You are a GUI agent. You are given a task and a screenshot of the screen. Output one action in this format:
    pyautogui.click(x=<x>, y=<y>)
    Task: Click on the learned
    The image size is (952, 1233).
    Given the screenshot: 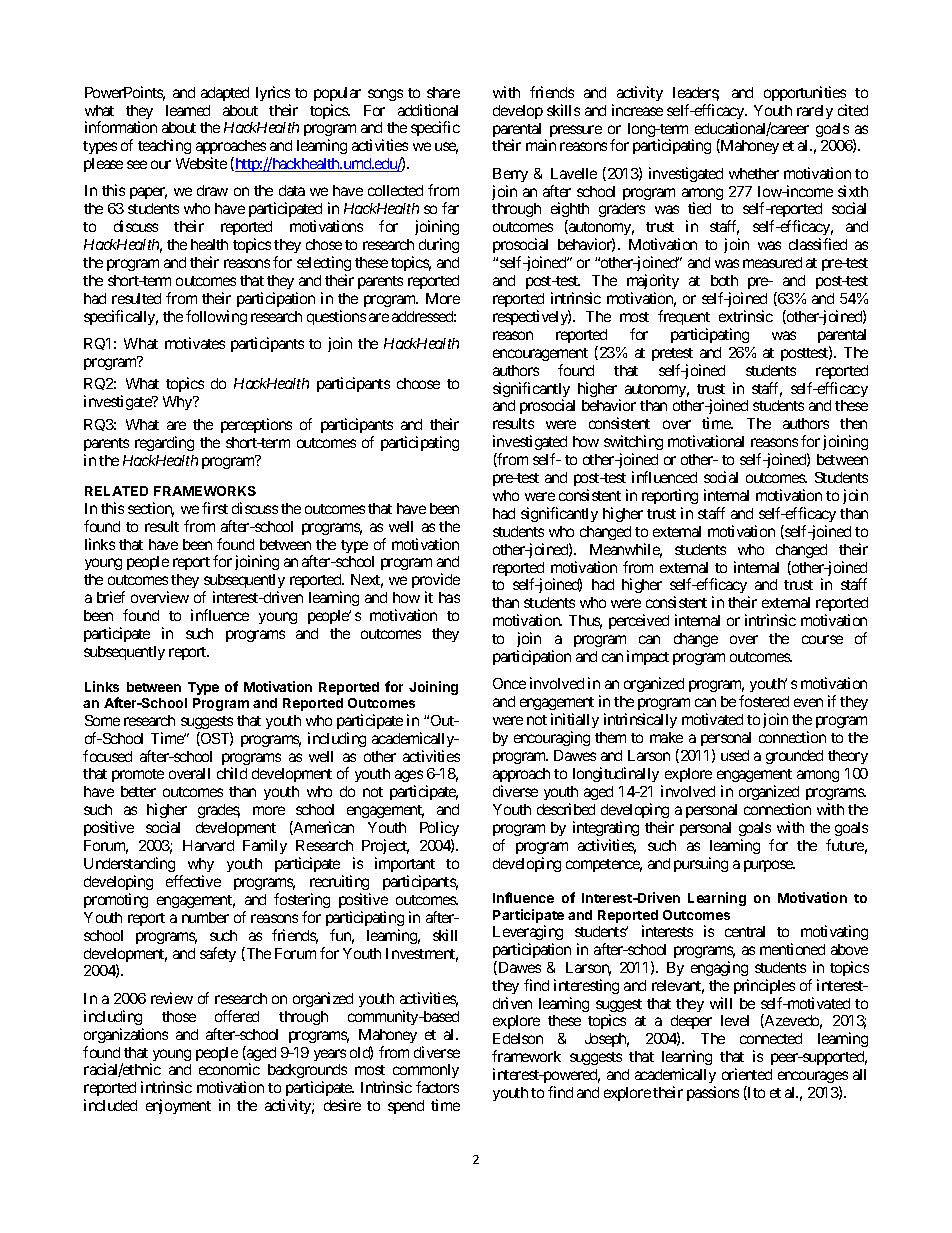 What is the action you would take?
    pyautogui.click(x=188, y=110)
